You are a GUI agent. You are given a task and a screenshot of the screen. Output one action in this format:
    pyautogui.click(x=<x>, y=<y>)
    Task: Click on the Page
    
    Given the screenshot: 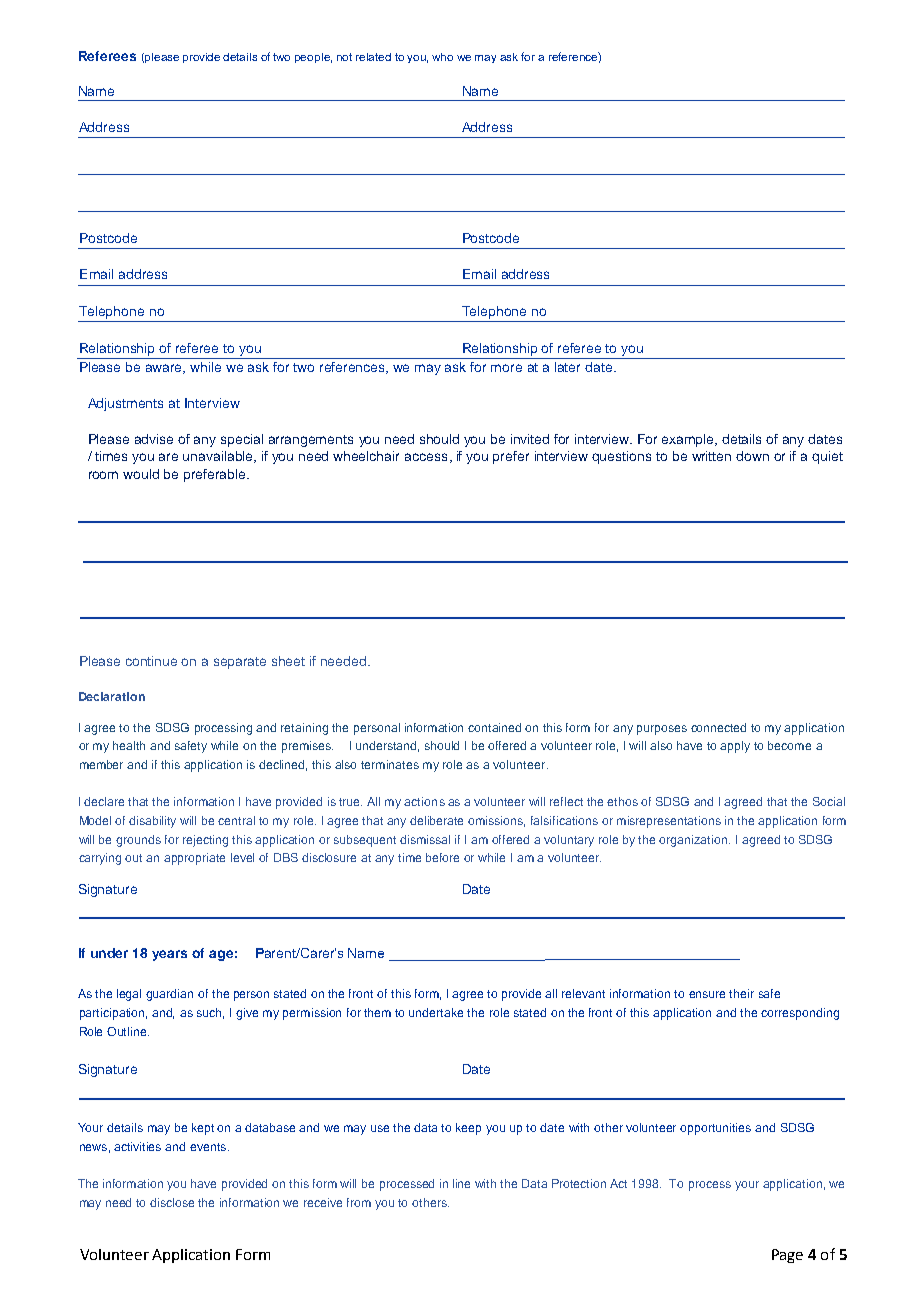 What is the action you would take?
    pyautogui.click(x=787, y=1256)
